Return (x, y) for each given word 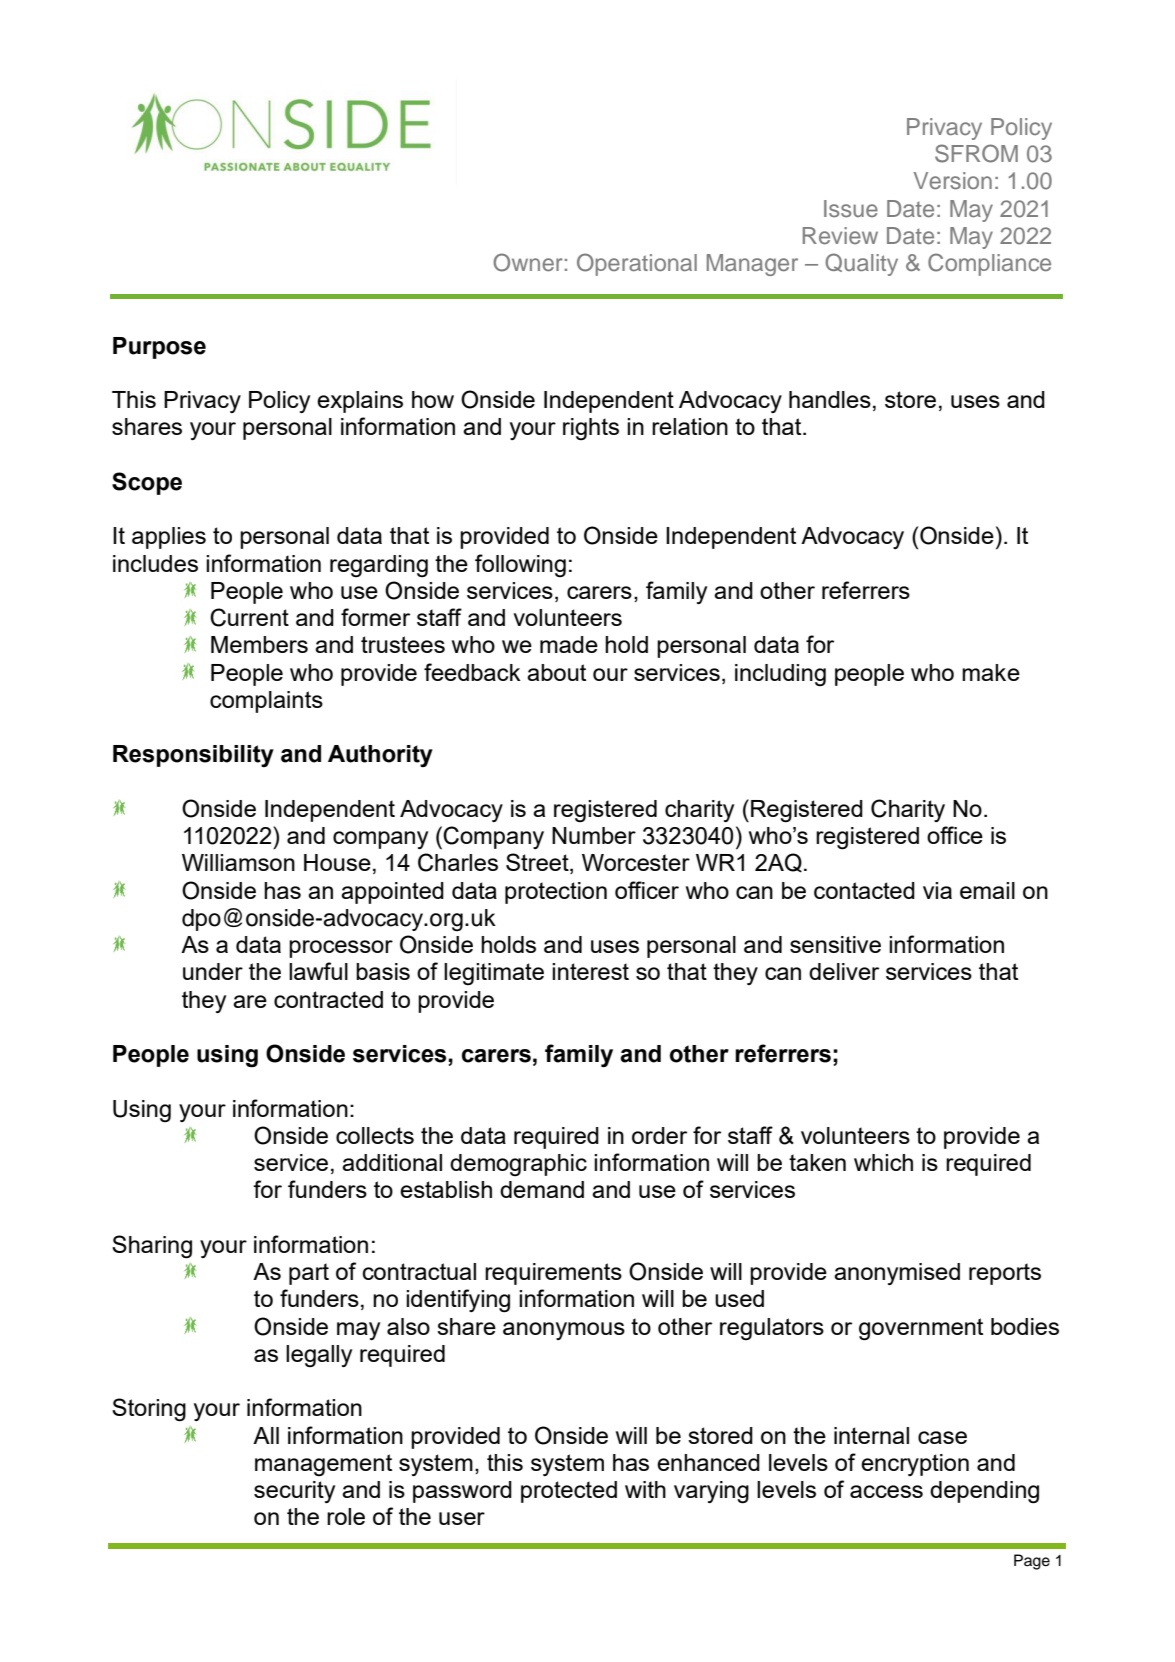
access (886, 1491)
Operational (637, 264)
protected (569, 1492)
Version (952, 180)
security (294, 1492)
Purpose (159, 348)
